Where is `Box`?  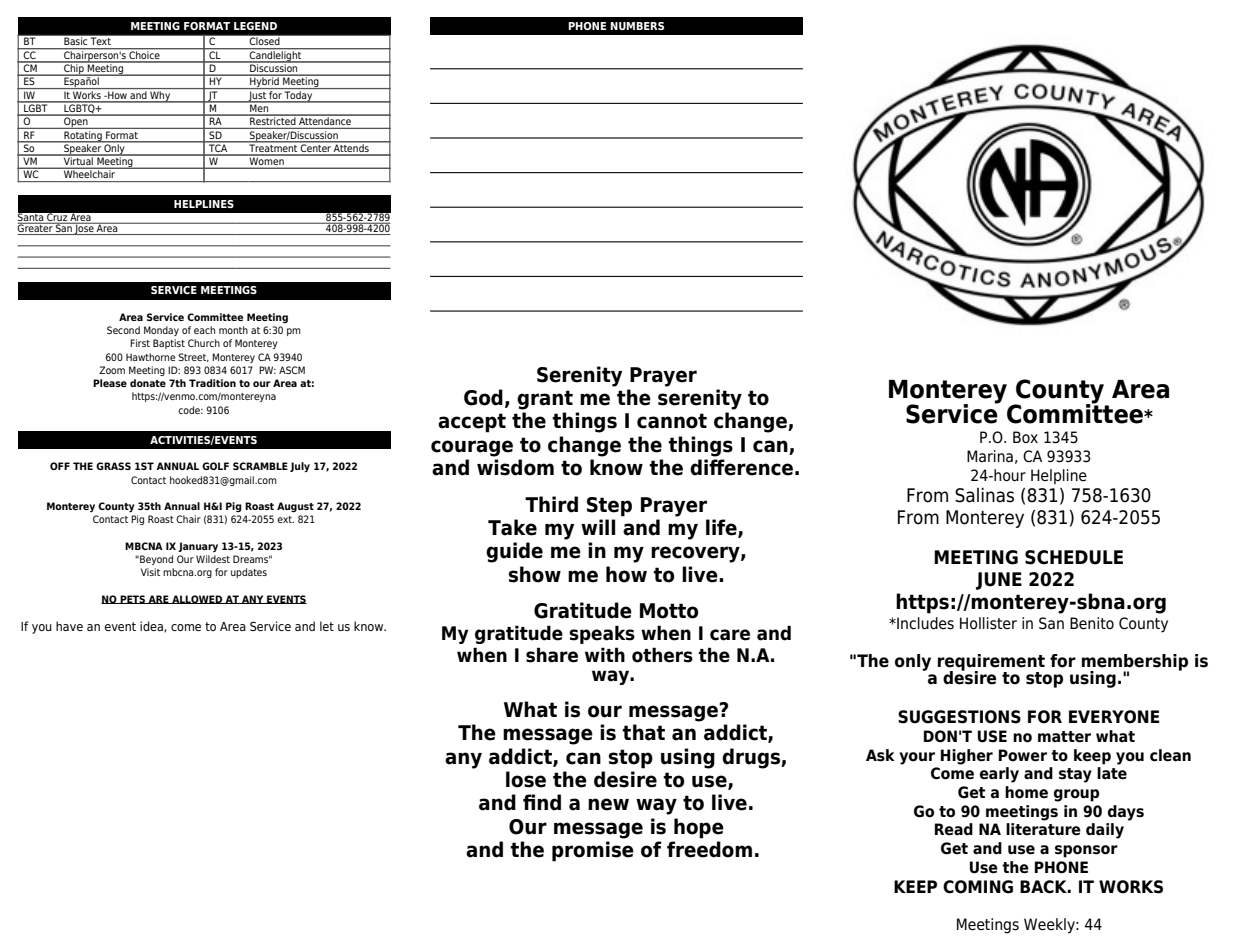
Box is located at coordinates (1025, 437).
